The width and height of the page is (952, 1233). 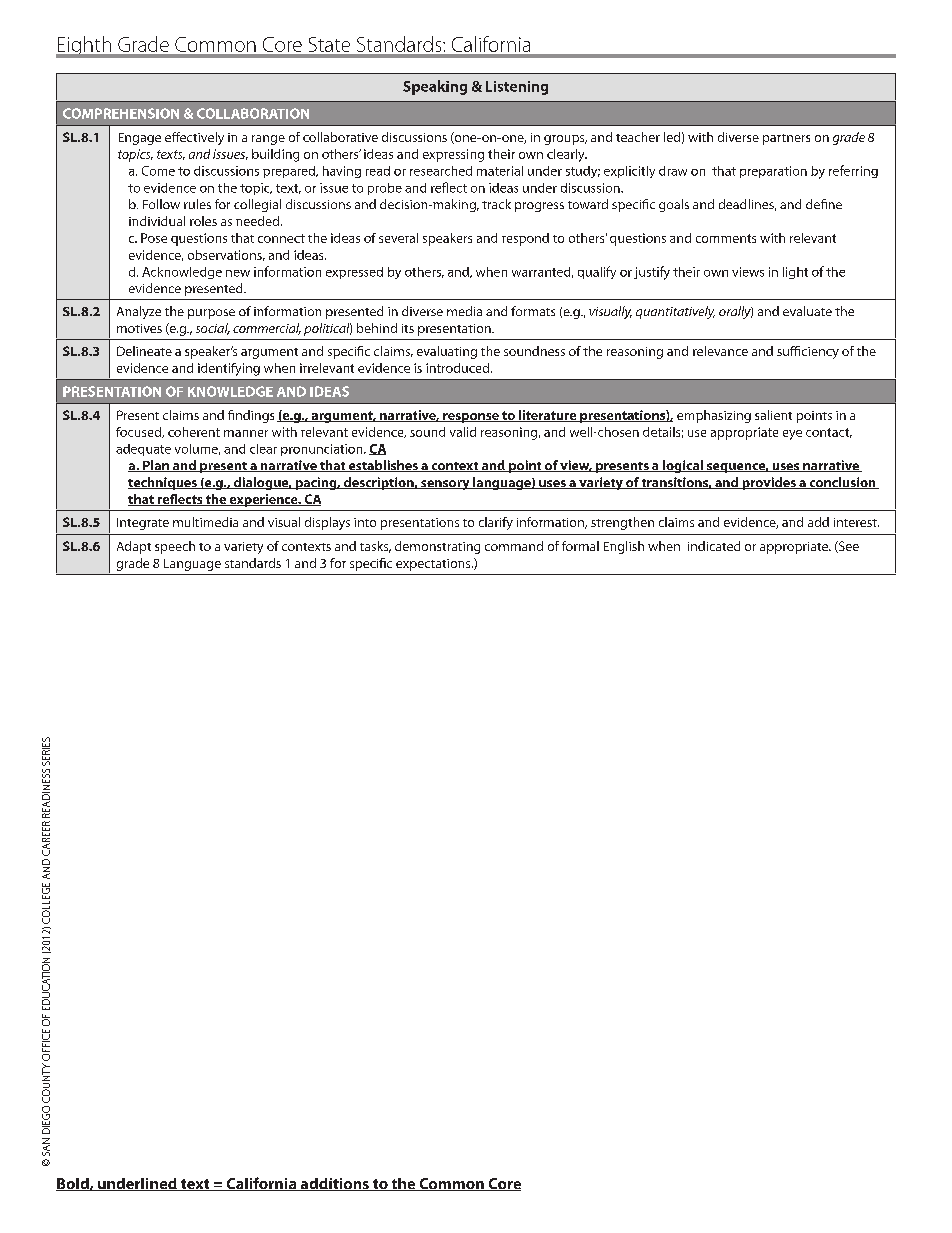 I want to click on Listening, so click(x=517, y=88).
